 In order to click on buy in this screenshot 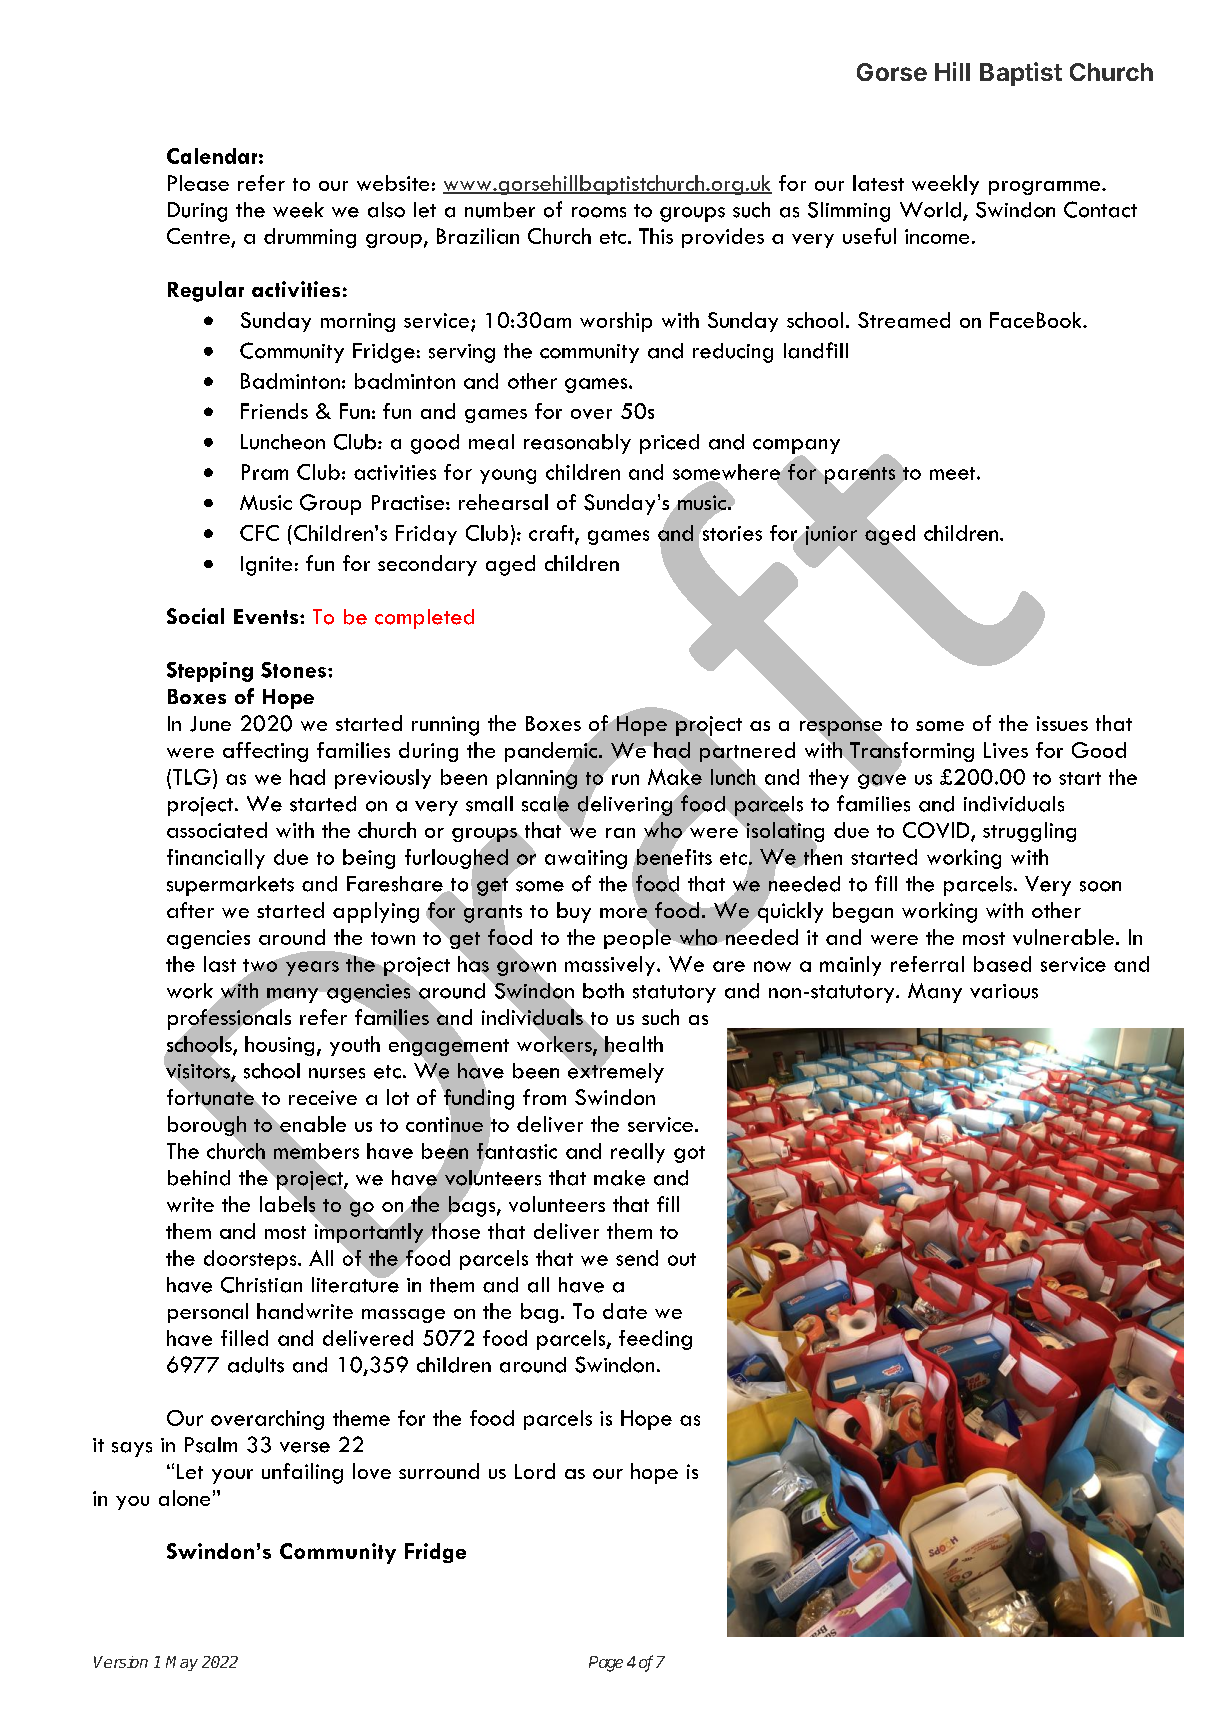, I will do `click(574, 912)`.
